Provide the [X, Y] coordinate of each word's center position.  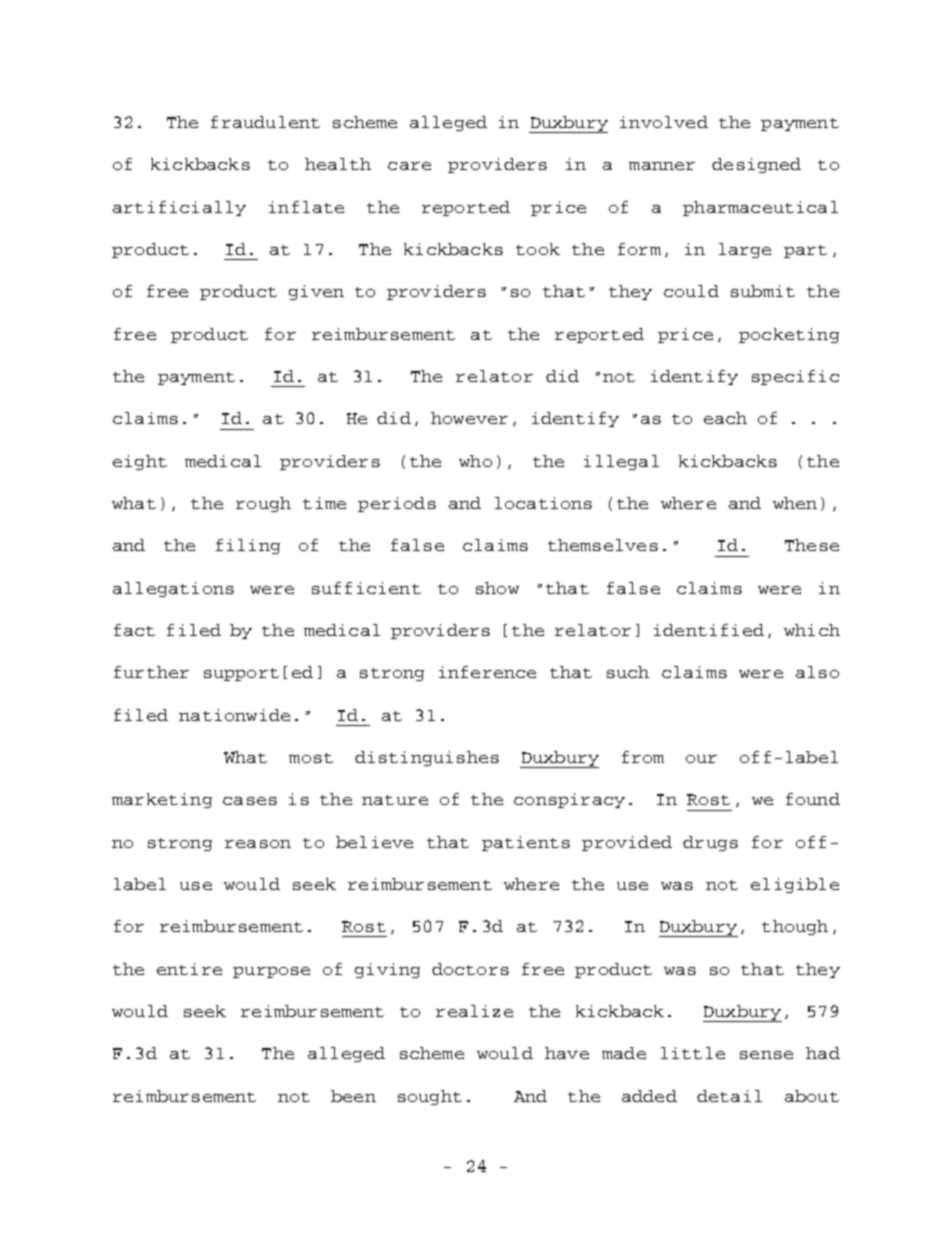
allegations [173, 589]
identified [709, 630]
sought [430, 1097]
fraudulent [265, 122]
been [353, 1096]
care [409, 166]
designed [756, 165]
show [497, 588]
